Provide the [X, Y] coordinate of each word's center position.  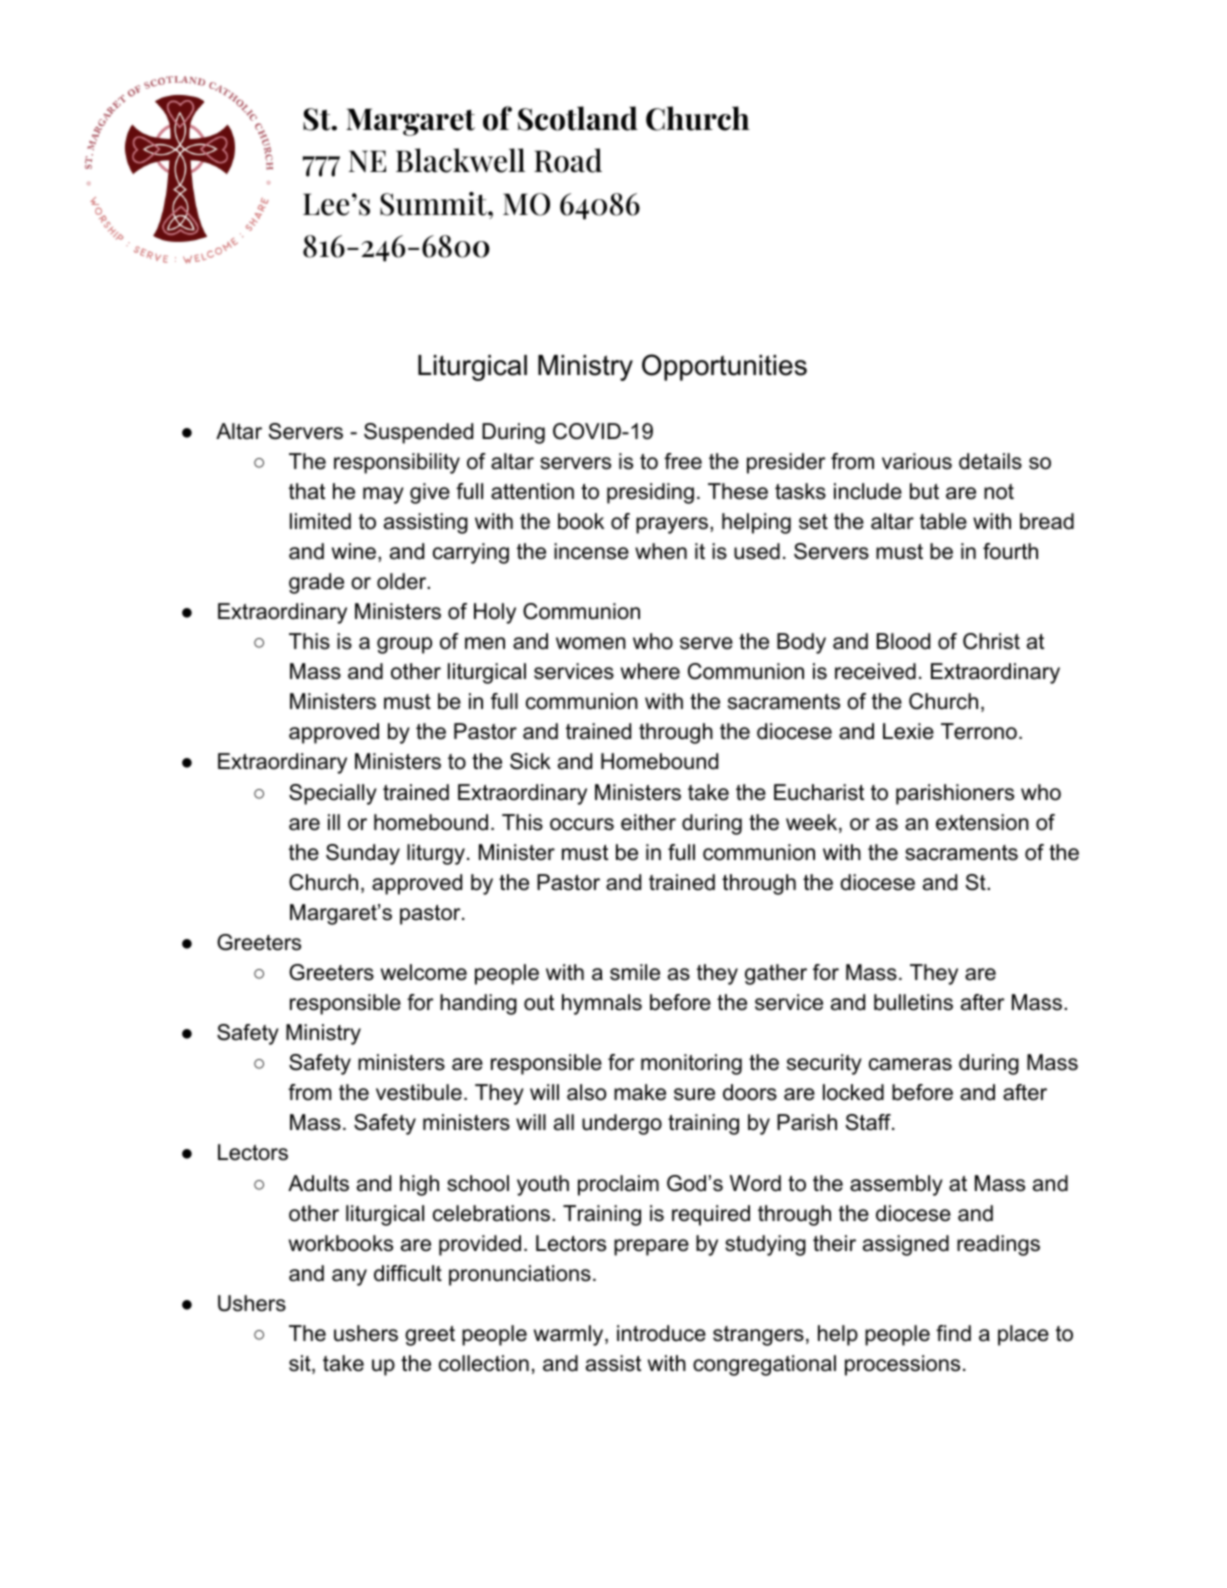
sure [694, 1094]
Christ [991, 641]
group [404, 645]
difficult [408, 1273]
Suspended [418, 433]
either [648, 822]
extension [982, 822]
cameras [910, 1064]
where [650, 671]
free [683, 461]
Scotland [578, 118]
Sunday [363, 854]
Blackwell [460, 160]
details [990, 461]
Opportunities [724, 367]
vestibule [419, 1092]
